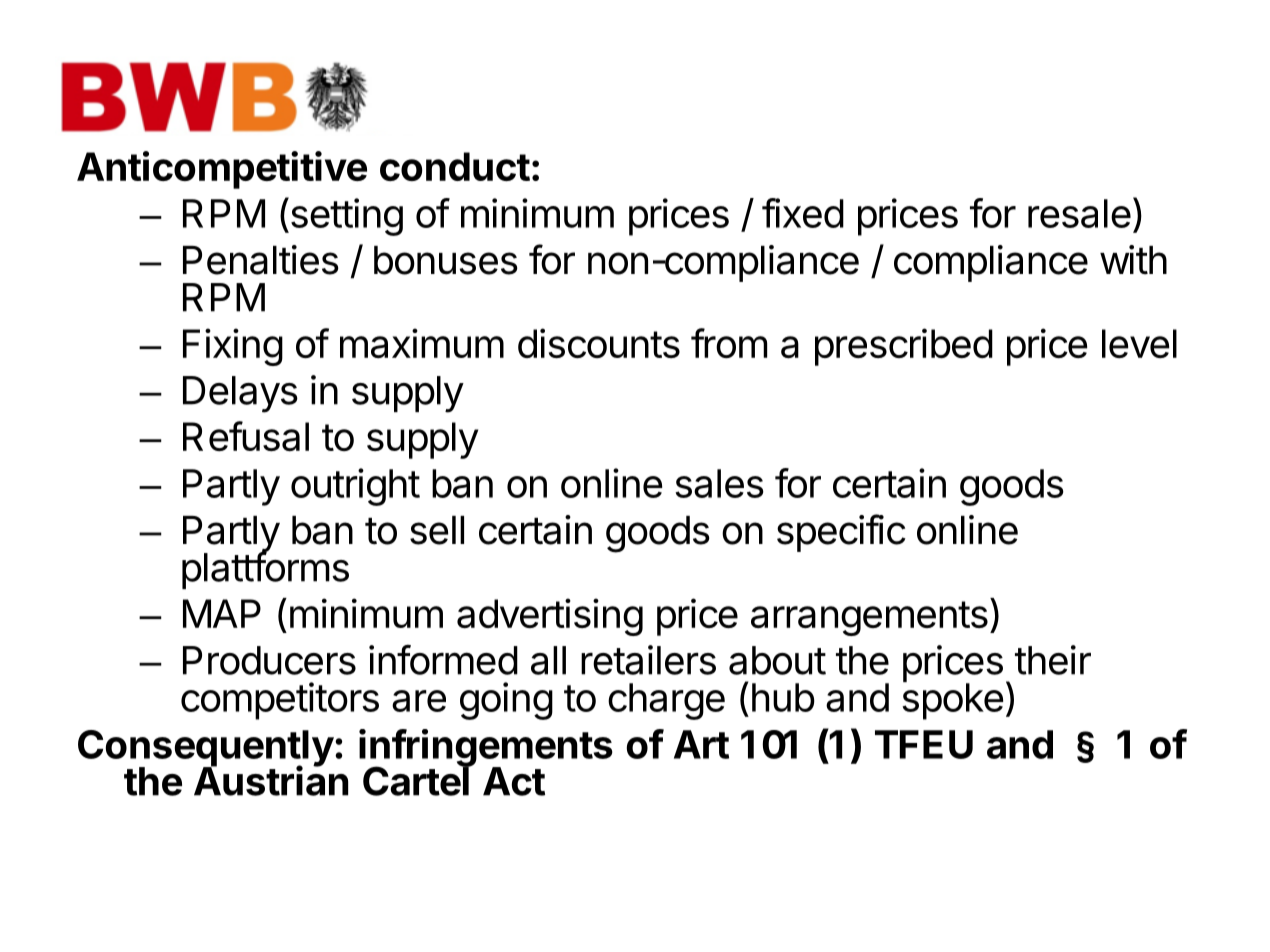 The width and height of the document is (1270, 952). Describe the element at coordinates (1139, 343) in the document. I see `level` at that location.
